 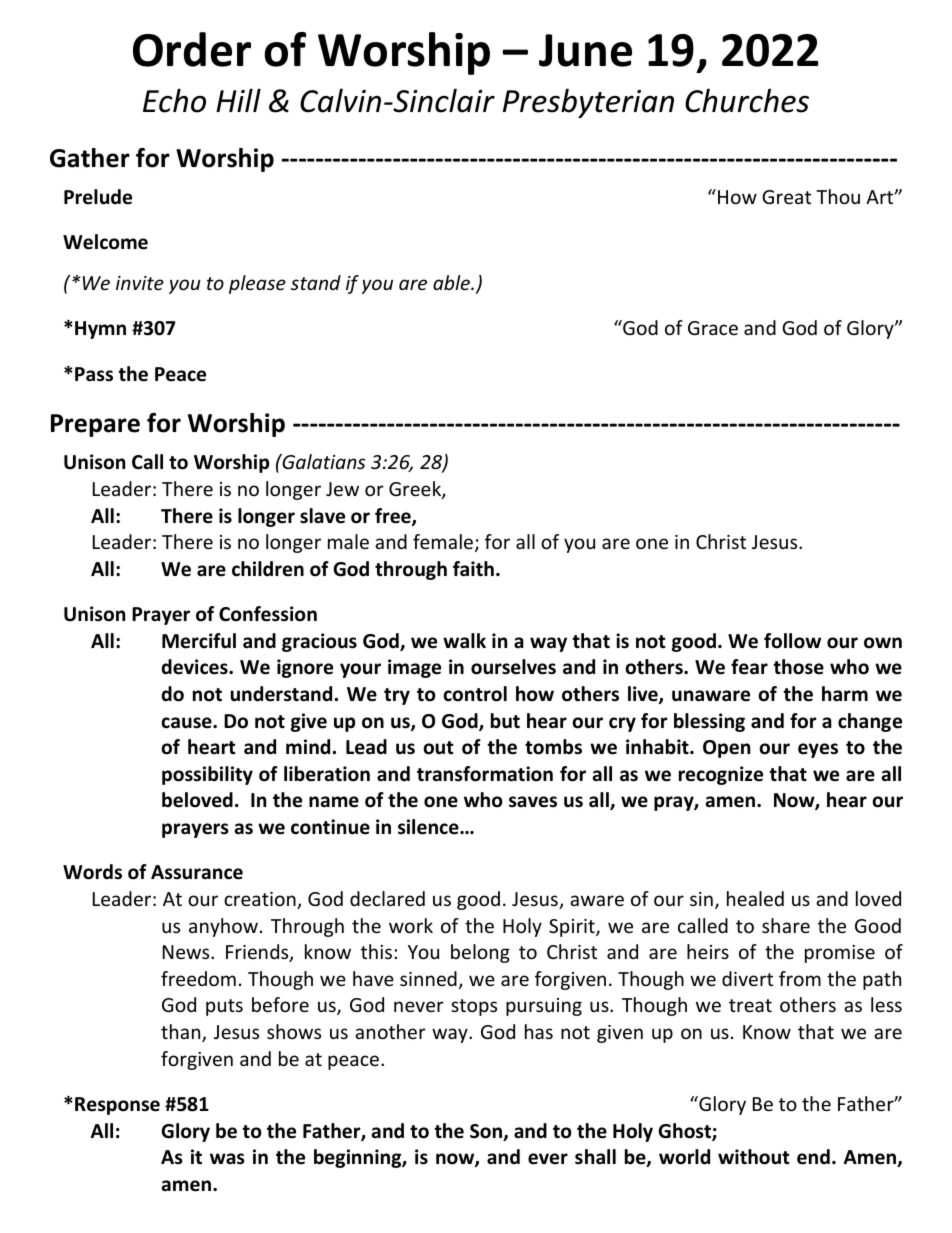 I want to click on possibility, so click(x=207, y=775).
